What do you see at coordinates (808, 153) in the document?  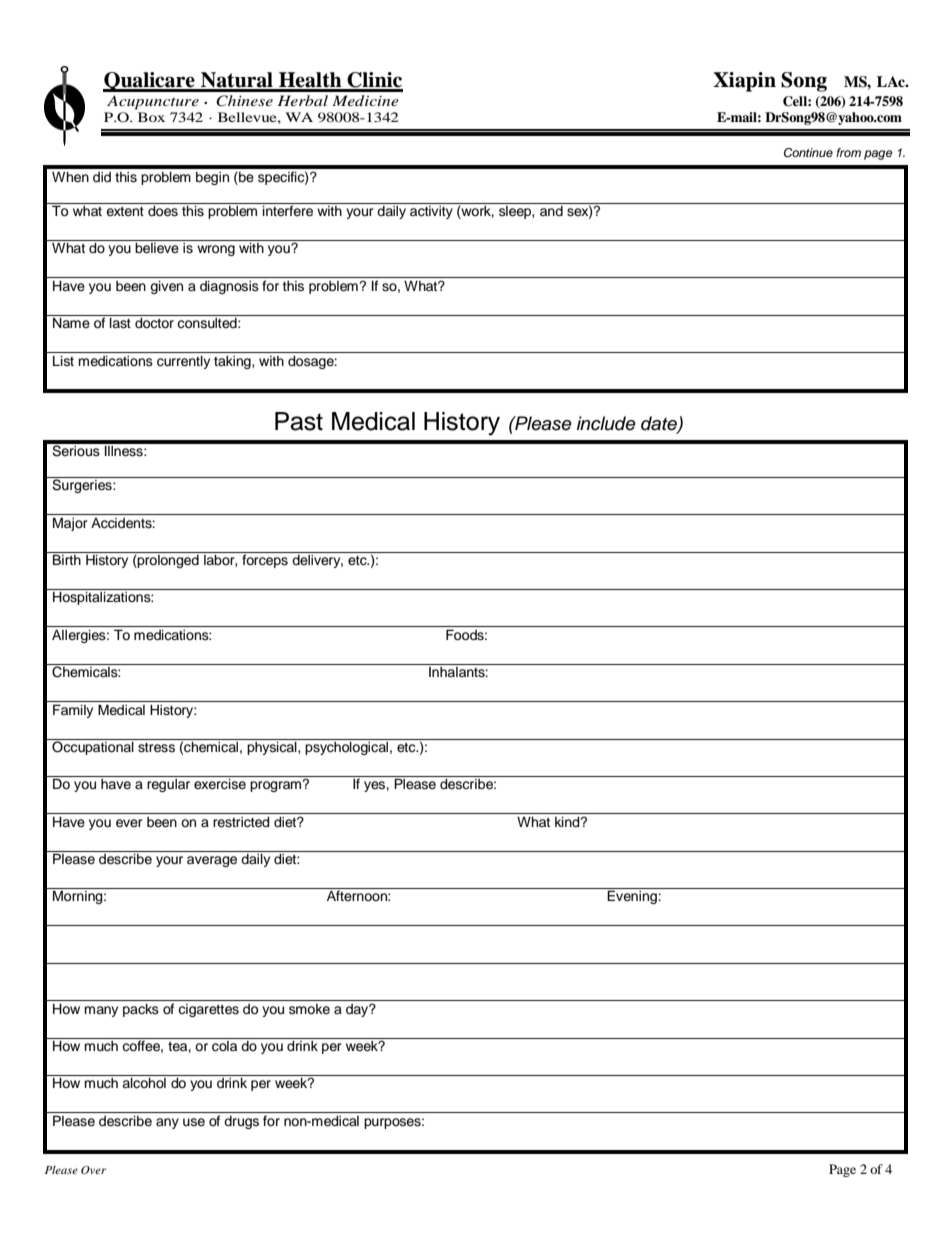 I see `Continue` at bounding box center [808, 153].
